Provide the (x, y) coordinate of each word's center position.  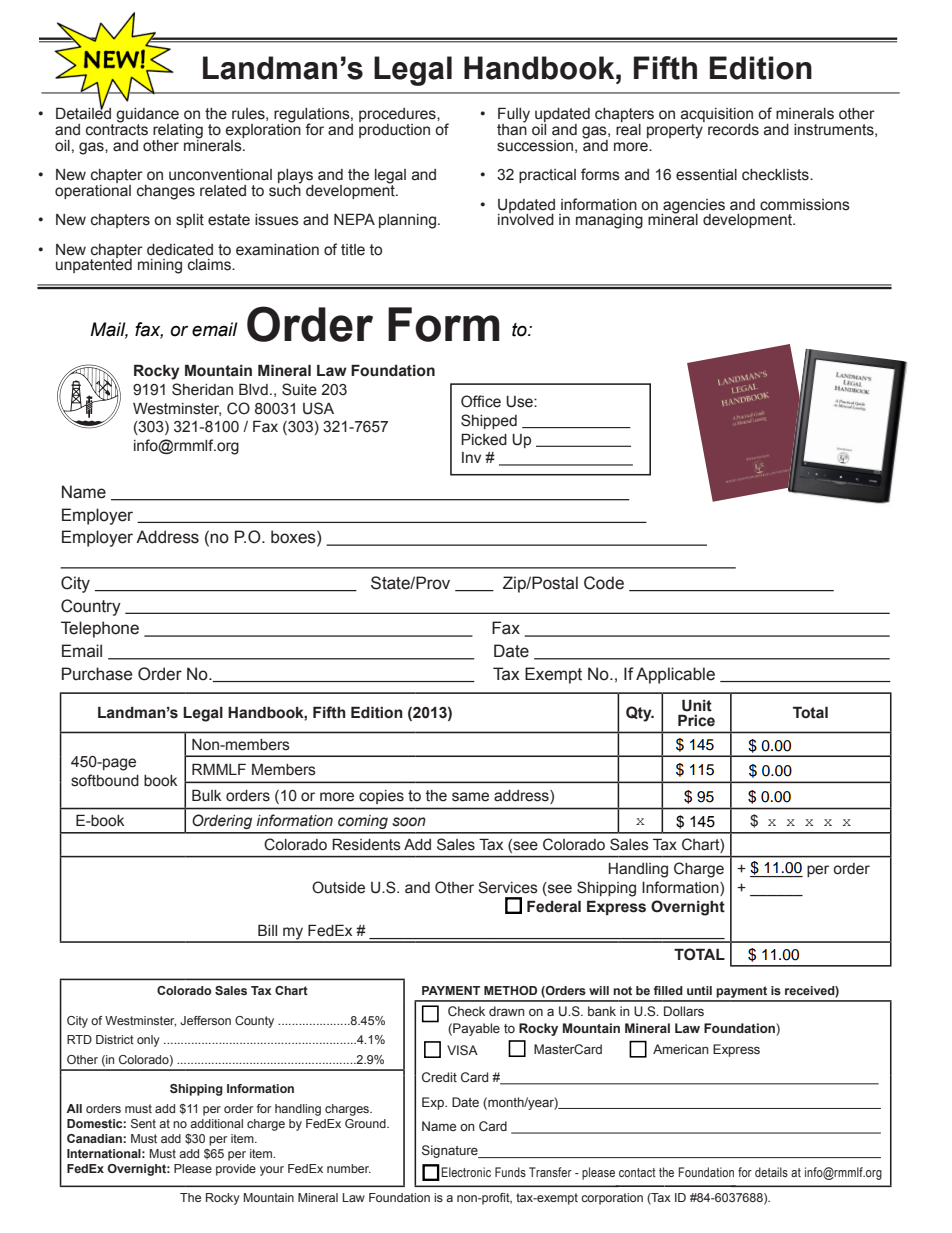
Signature (451, 1151)
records (733, 130)
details (771, 1172)
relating (178, 132)
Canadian (95, 1138)
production (394, 129)
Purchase (97, 674)
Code (604, 583)
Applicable (675, 675)
